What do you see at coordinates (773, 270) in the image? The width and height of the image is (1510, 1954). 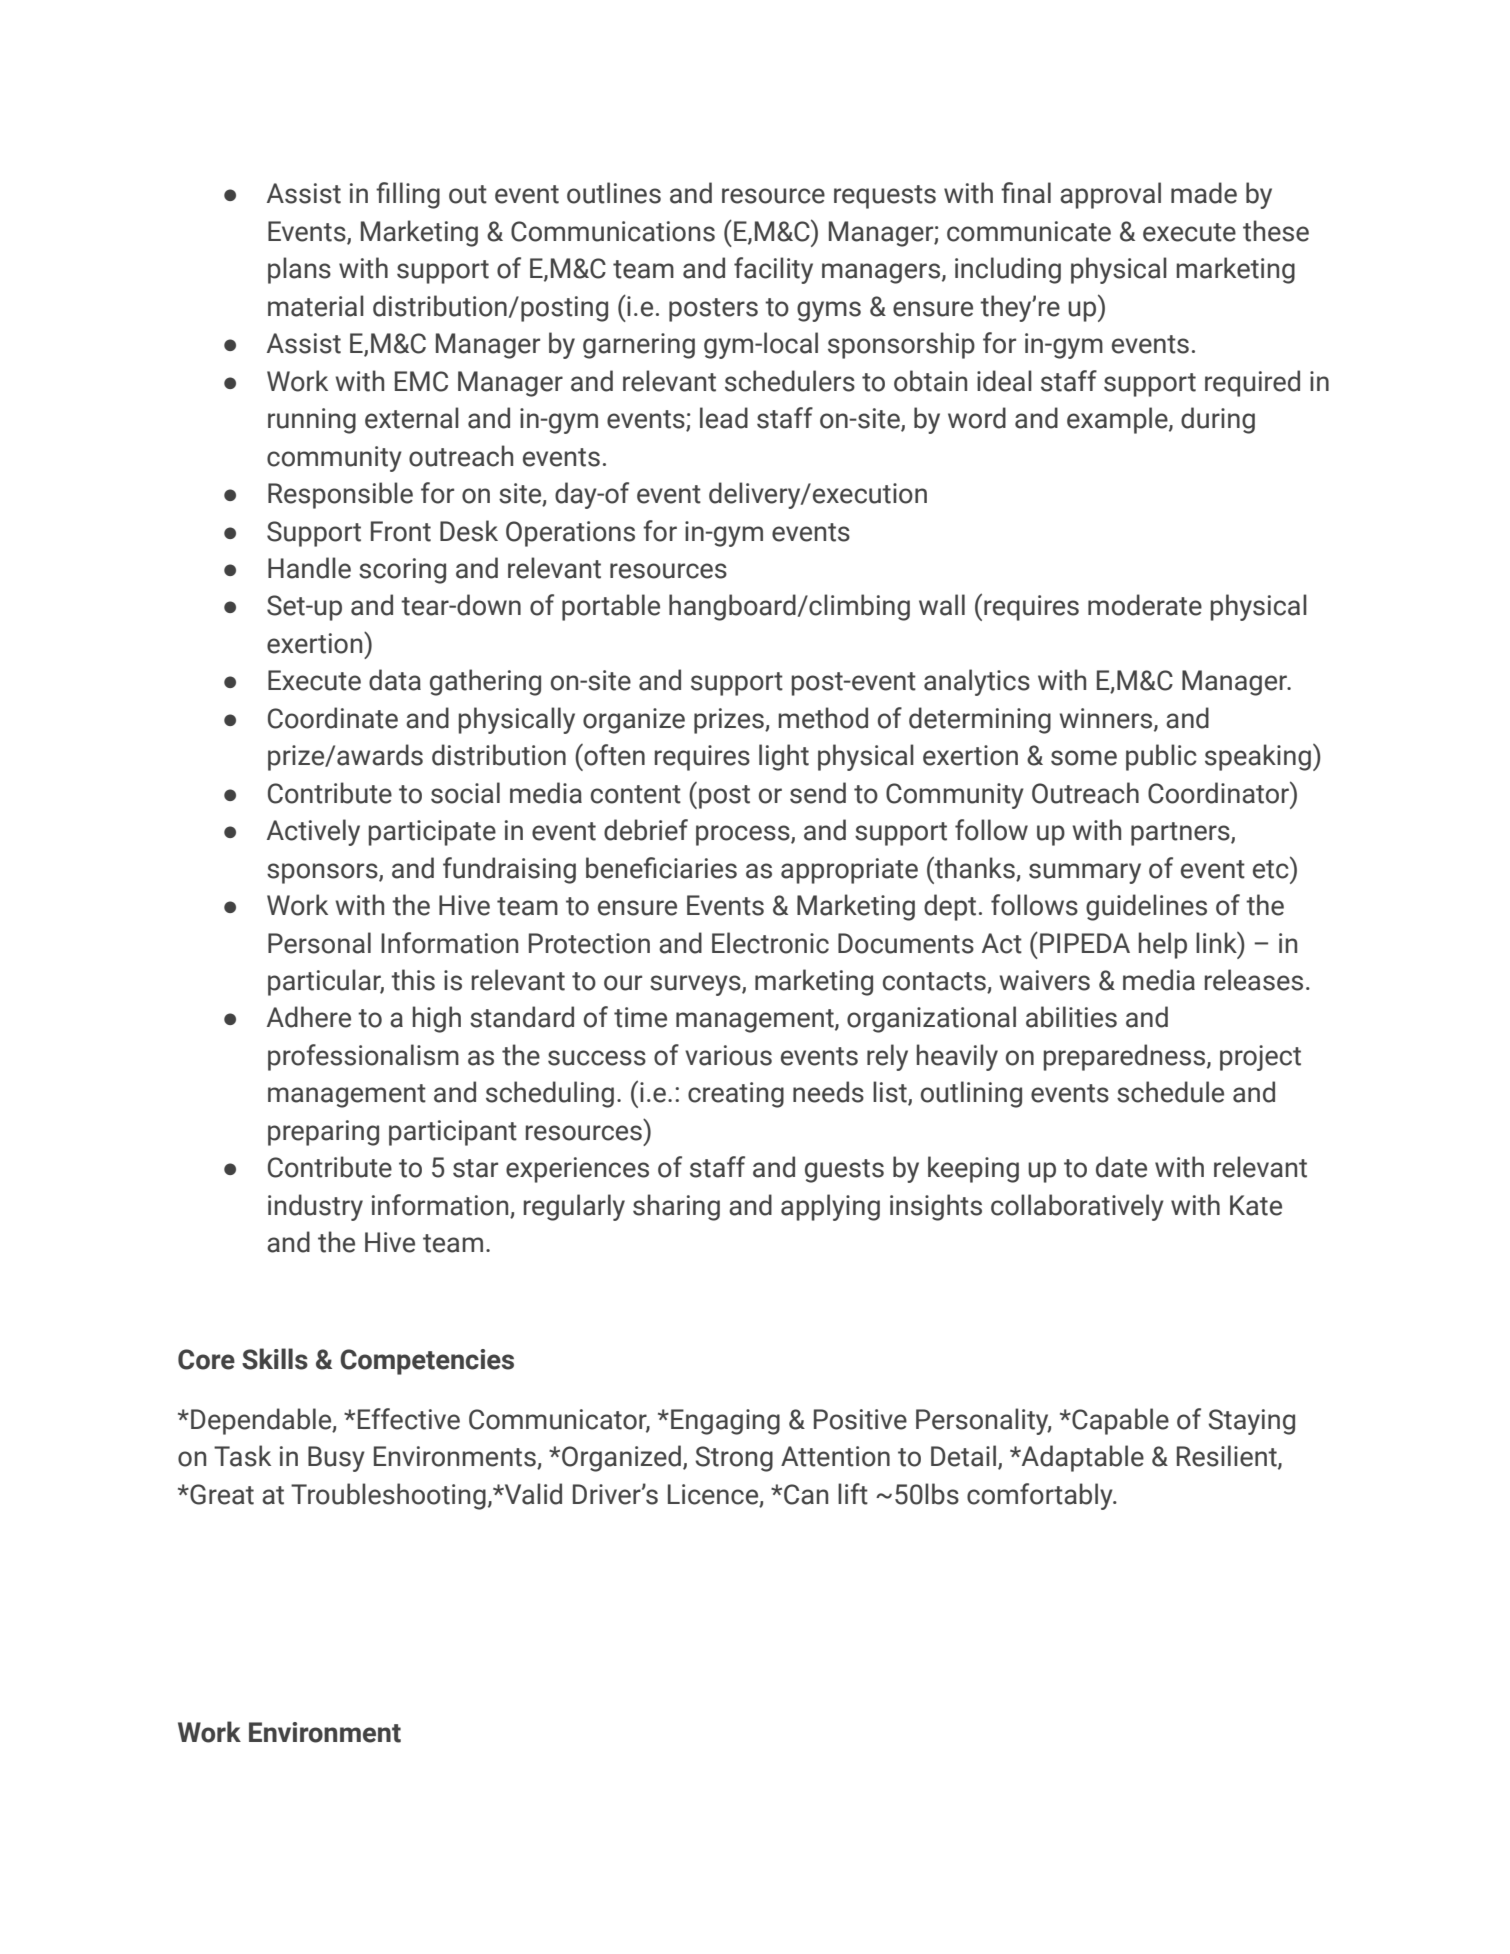 I see `facility` at bounding box center [773, 270].
